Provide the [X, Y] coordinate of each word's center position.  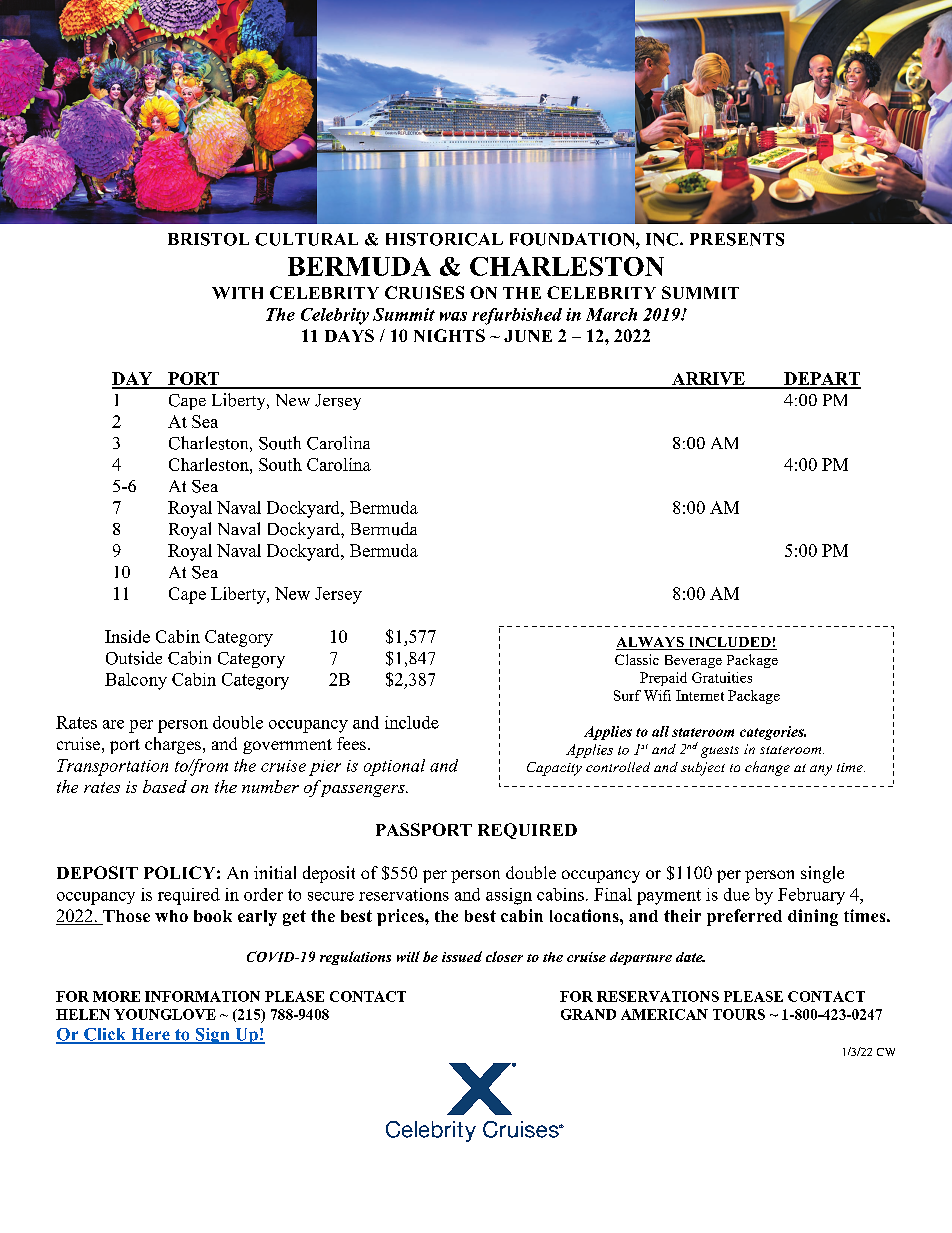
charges [173, 745]
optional [394, 767]
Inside [127, 636]
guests [720, 752]
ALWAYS [651, 643]
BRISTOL [208, 239]
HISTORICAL [444, 239]
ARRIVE [708, 380]
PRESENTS [737, 239]
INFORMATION [202, 996]
